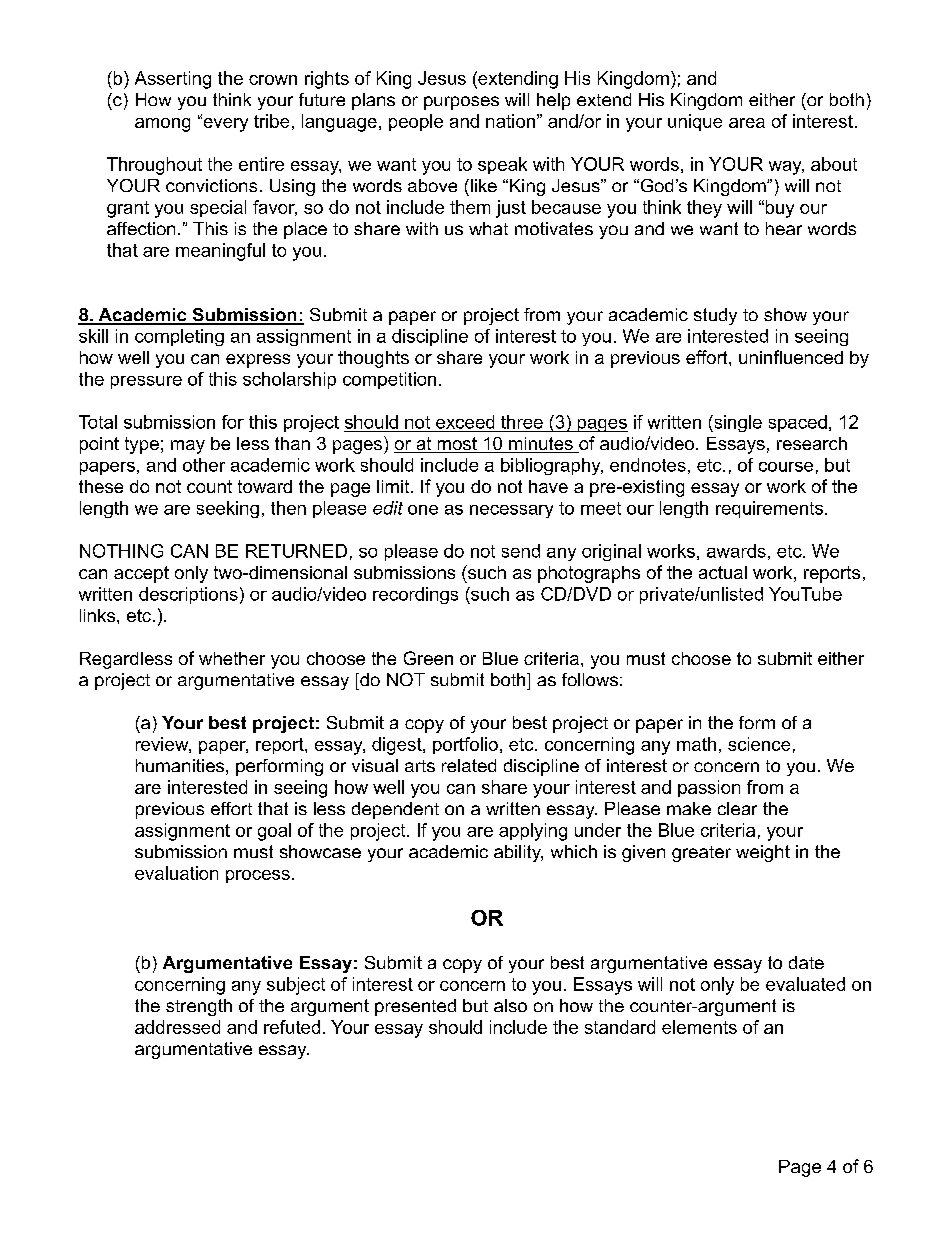 The image size is (952, 1233). I want to click on among, so click(162, 125).
